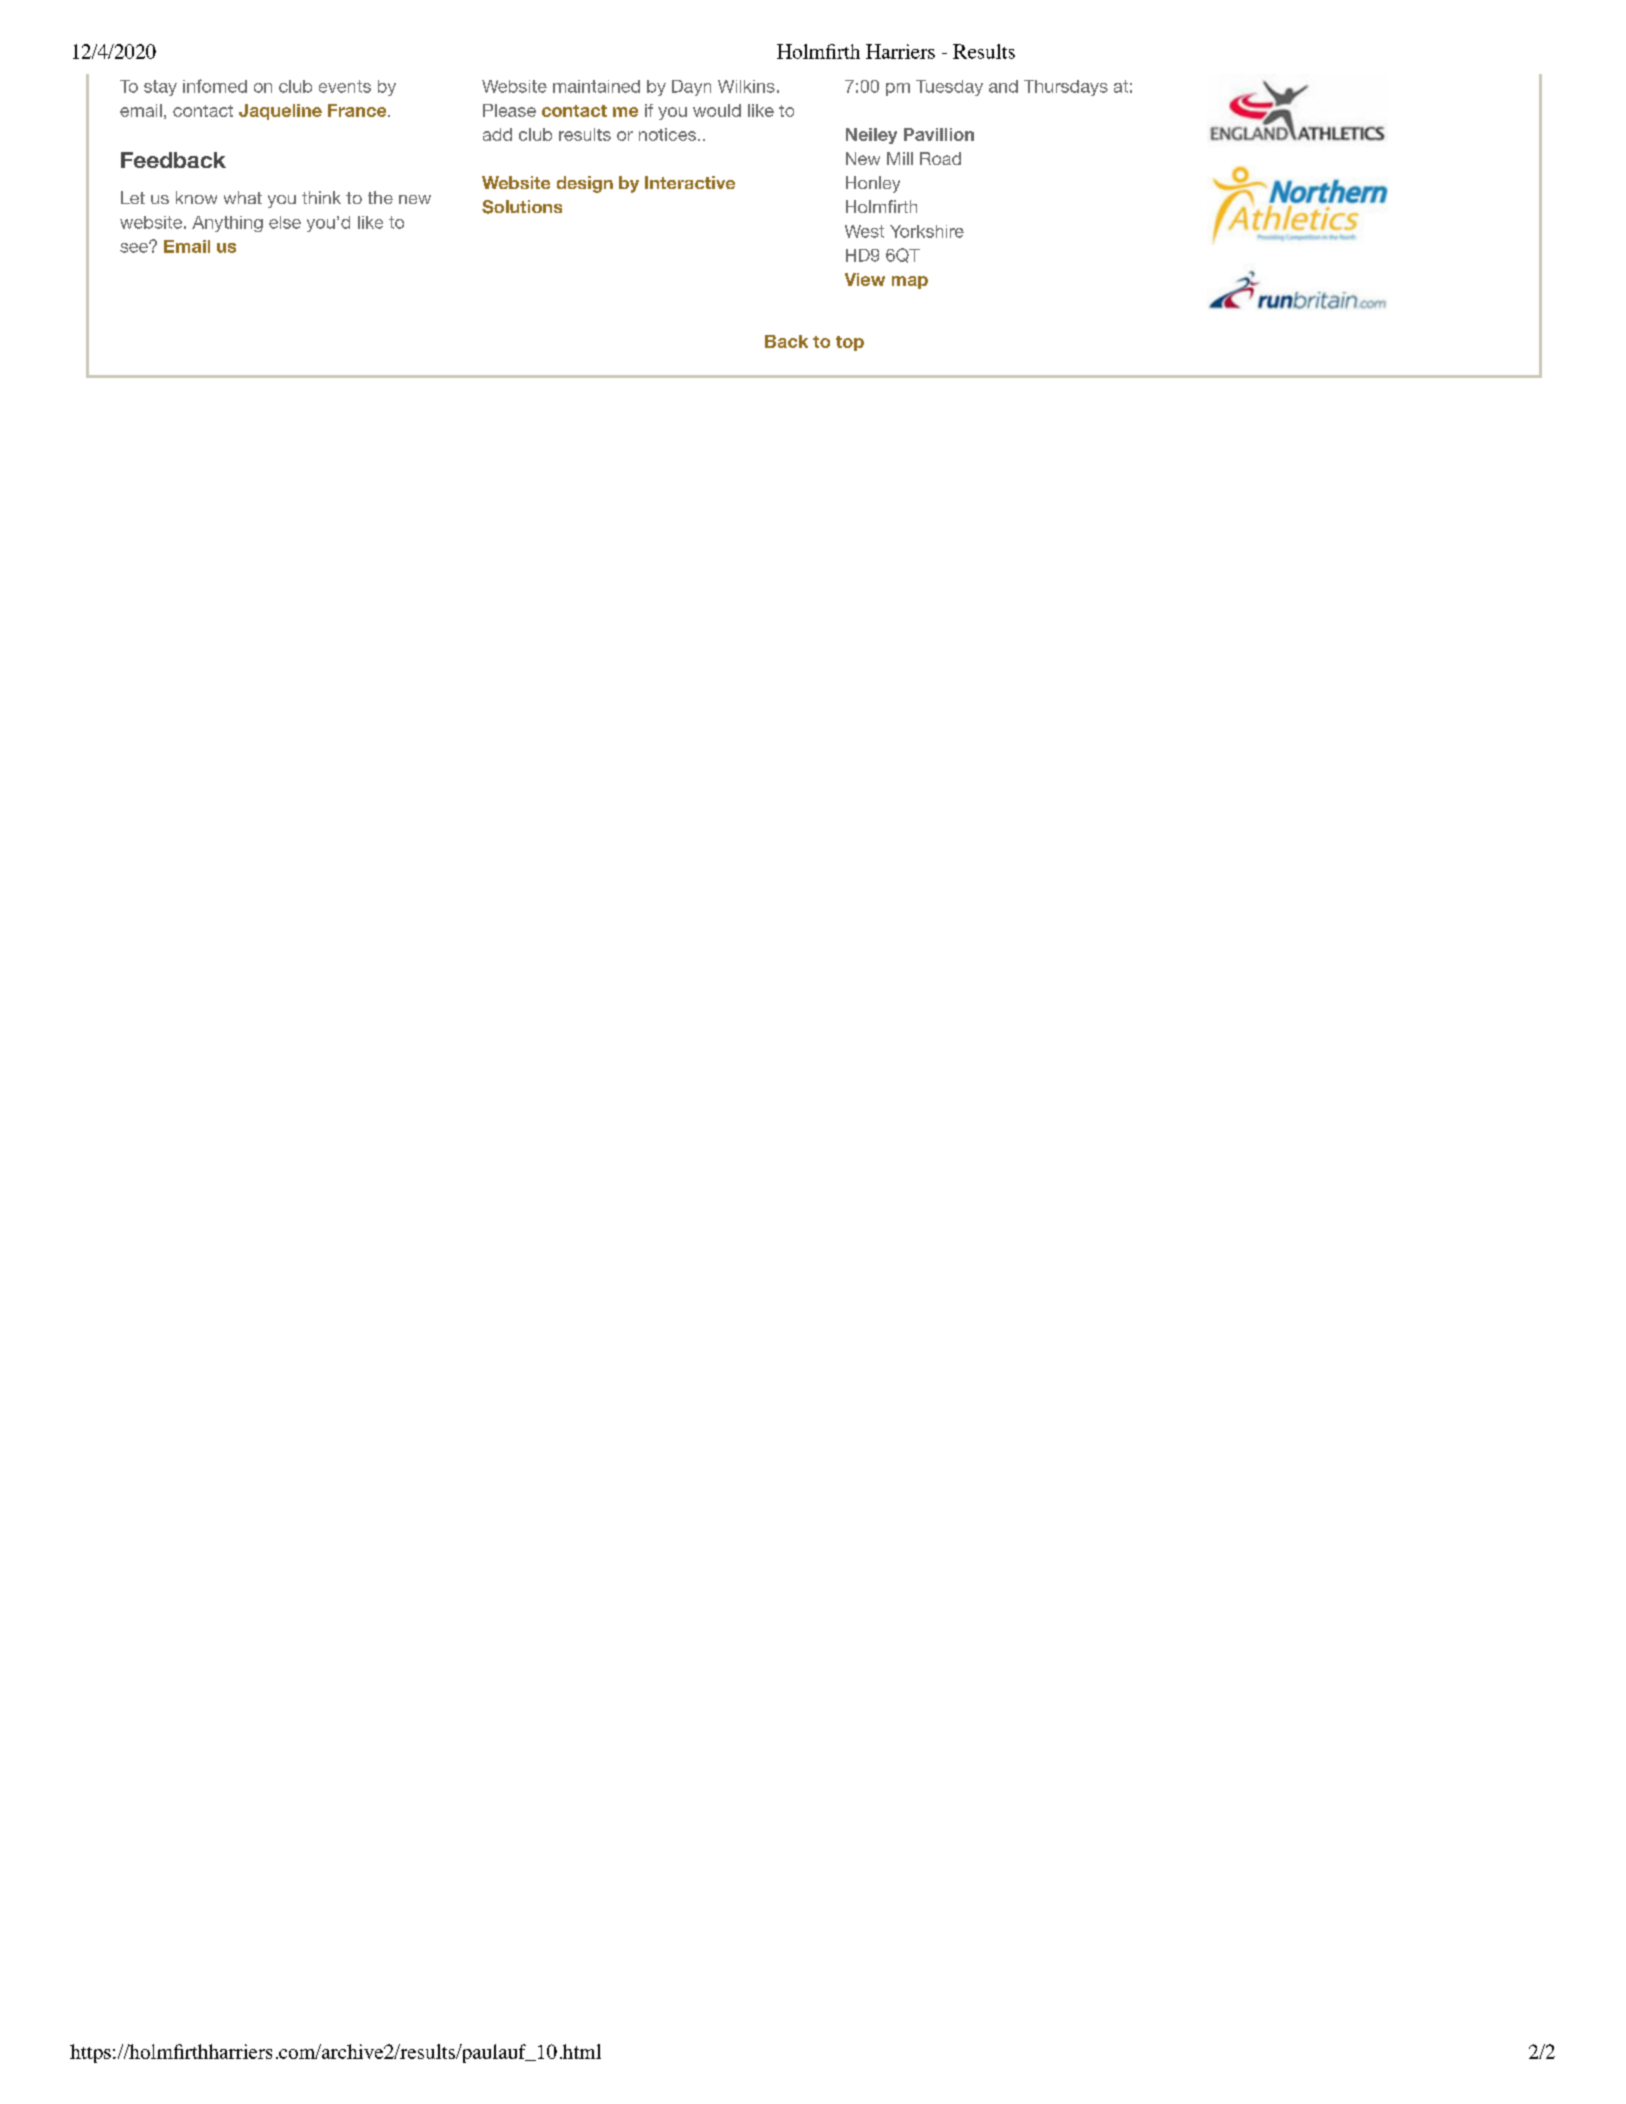 The width and height of the image is (1626, 2104). What do you see at coordinates (227, 224) in the image?
I see `Anything` at bounding box center [227, 224].
